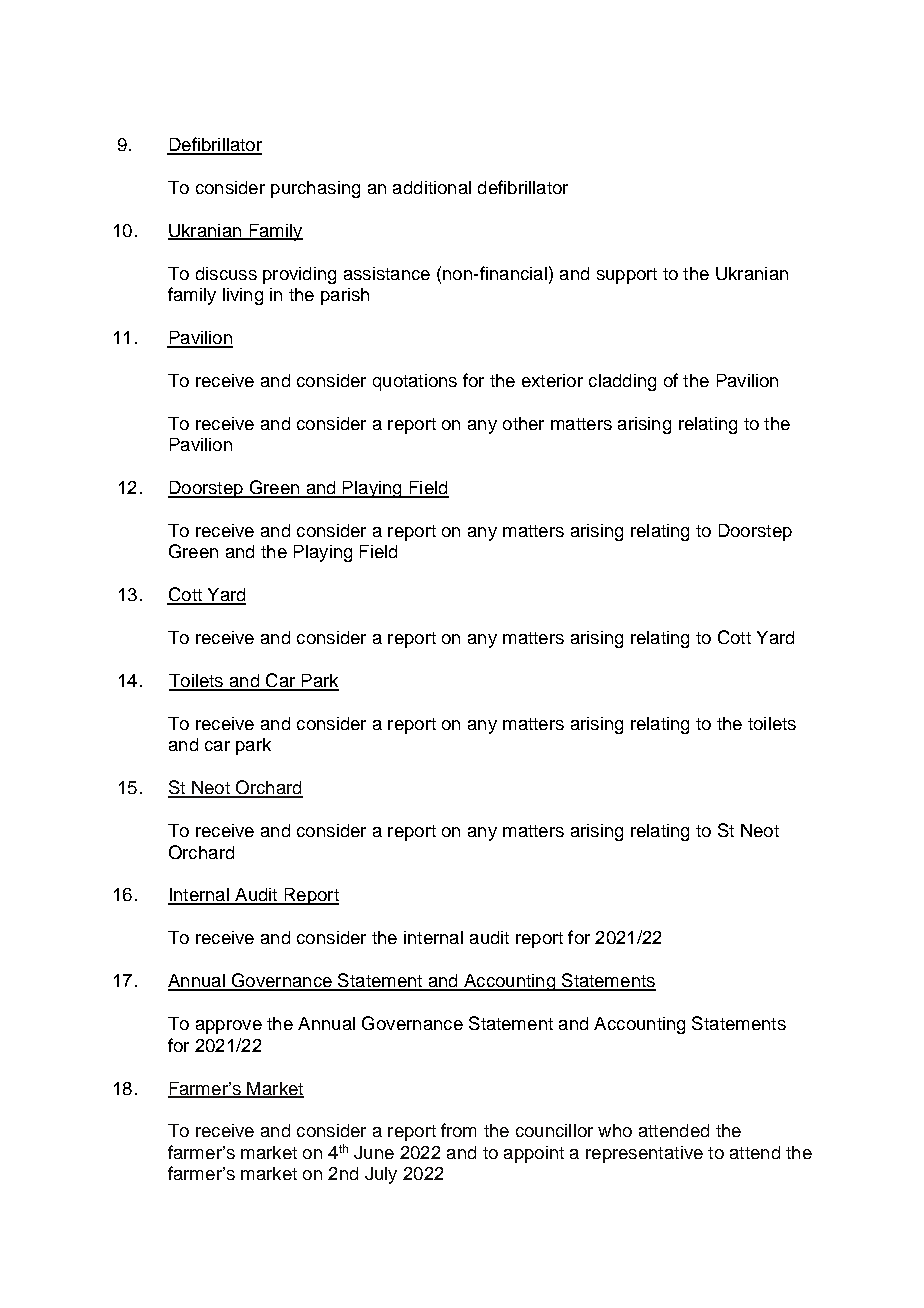 The height and width of the image is (1308, 924). What do you see at coordinates (552, 380) in the image?
I see `exterior` at bounding box center [552, 380].
